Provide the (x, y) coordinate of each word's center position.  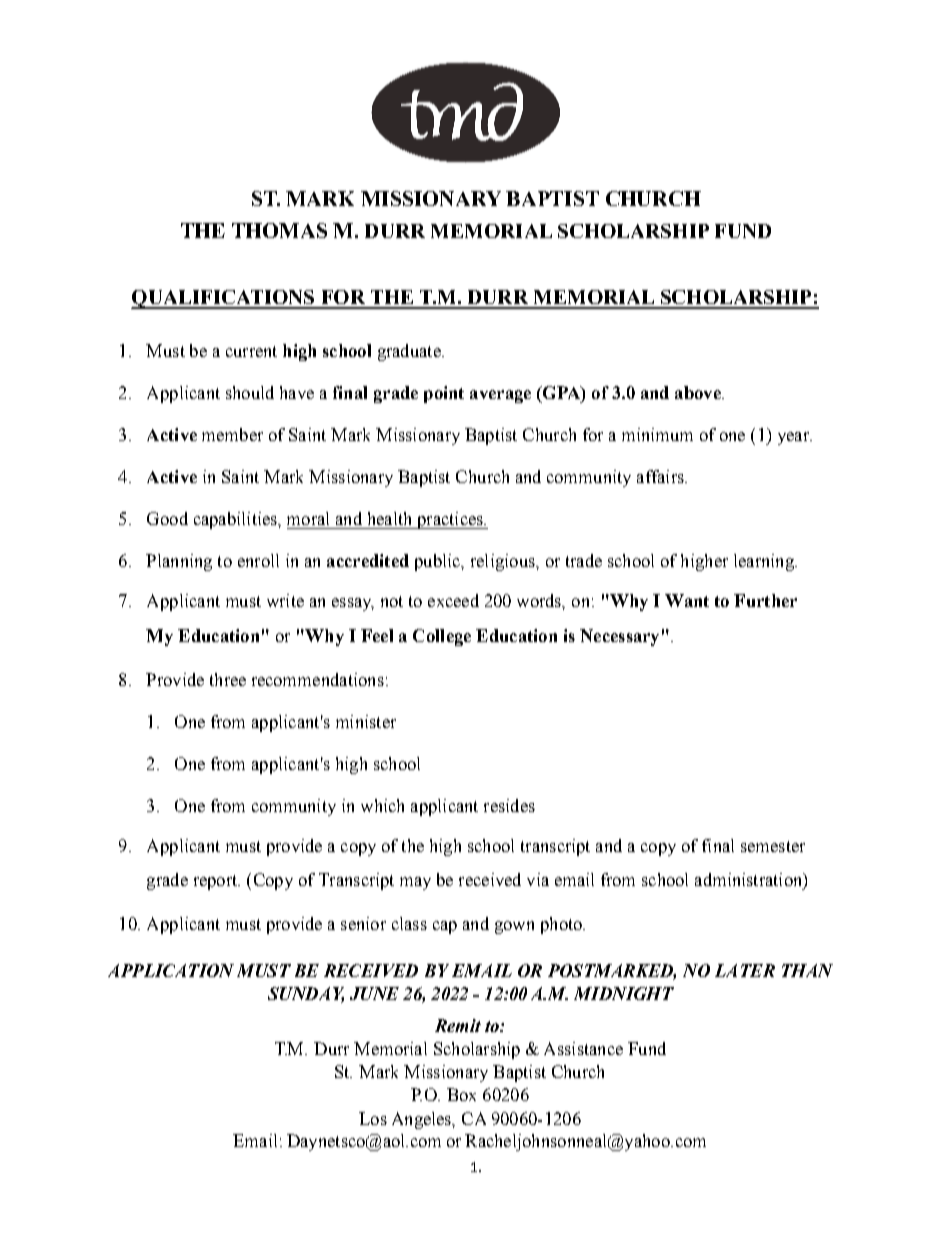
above (699, 392)
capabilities (236, 520)
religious (504, 562)
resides (509, 805)
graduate (410, 352)
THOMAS (279, 230)
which (382, 805)
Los (373, 1118)
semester (773, 846)
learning (765, 562)
